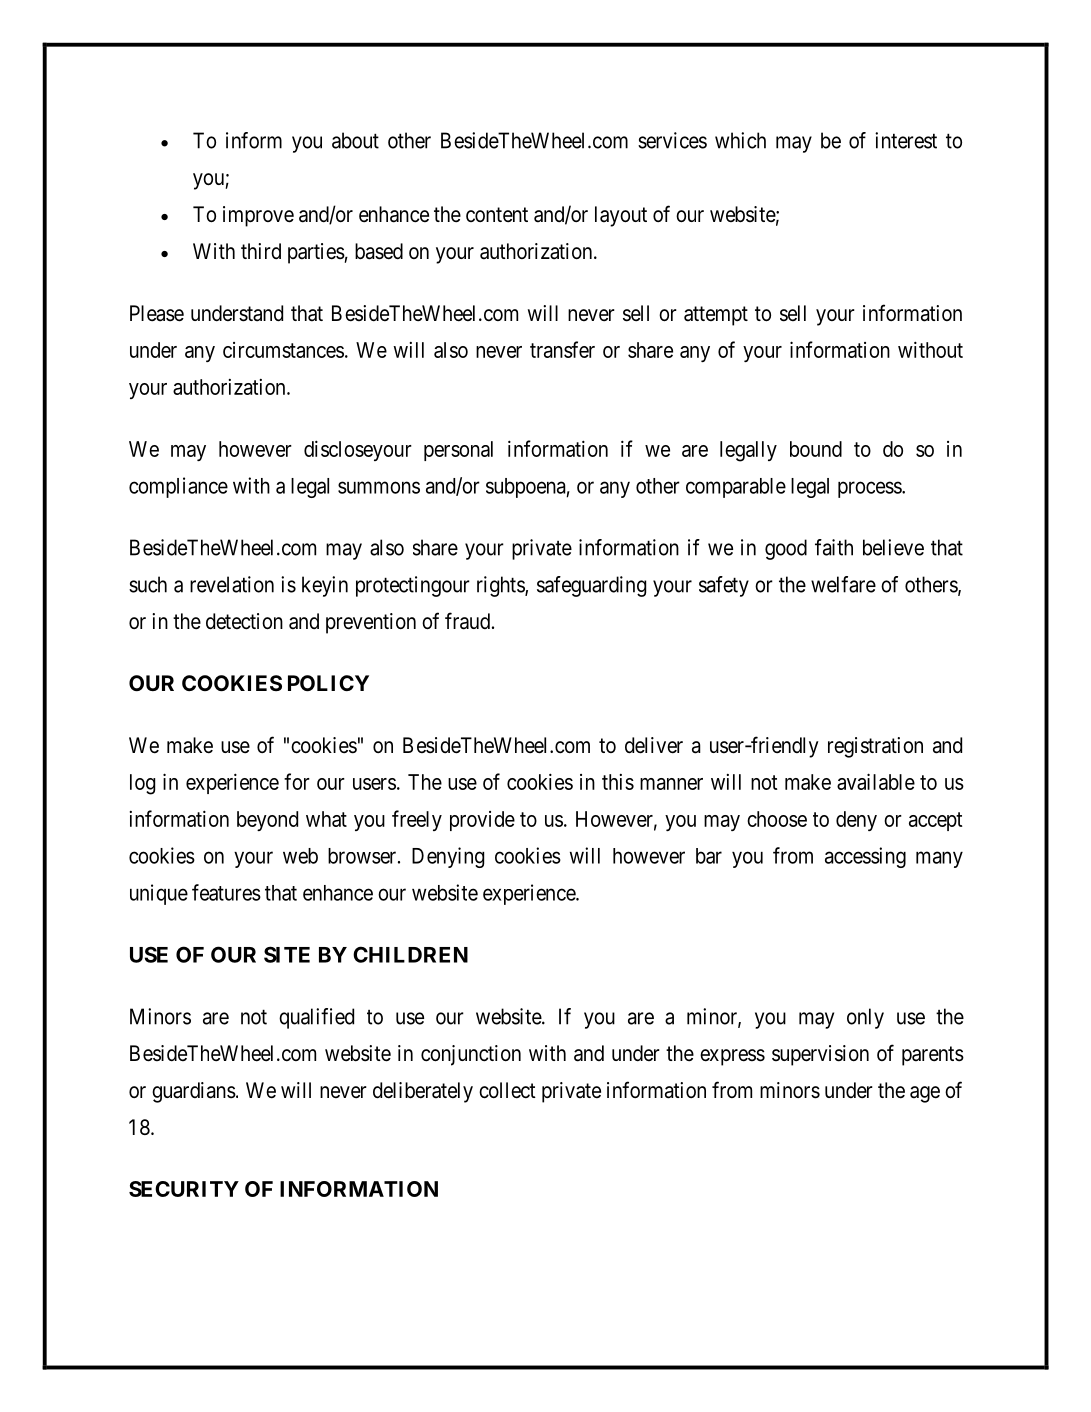  What do you see at coordinates (906, 140) in the page?
I see `interest` at bounding box center [906, 140].
